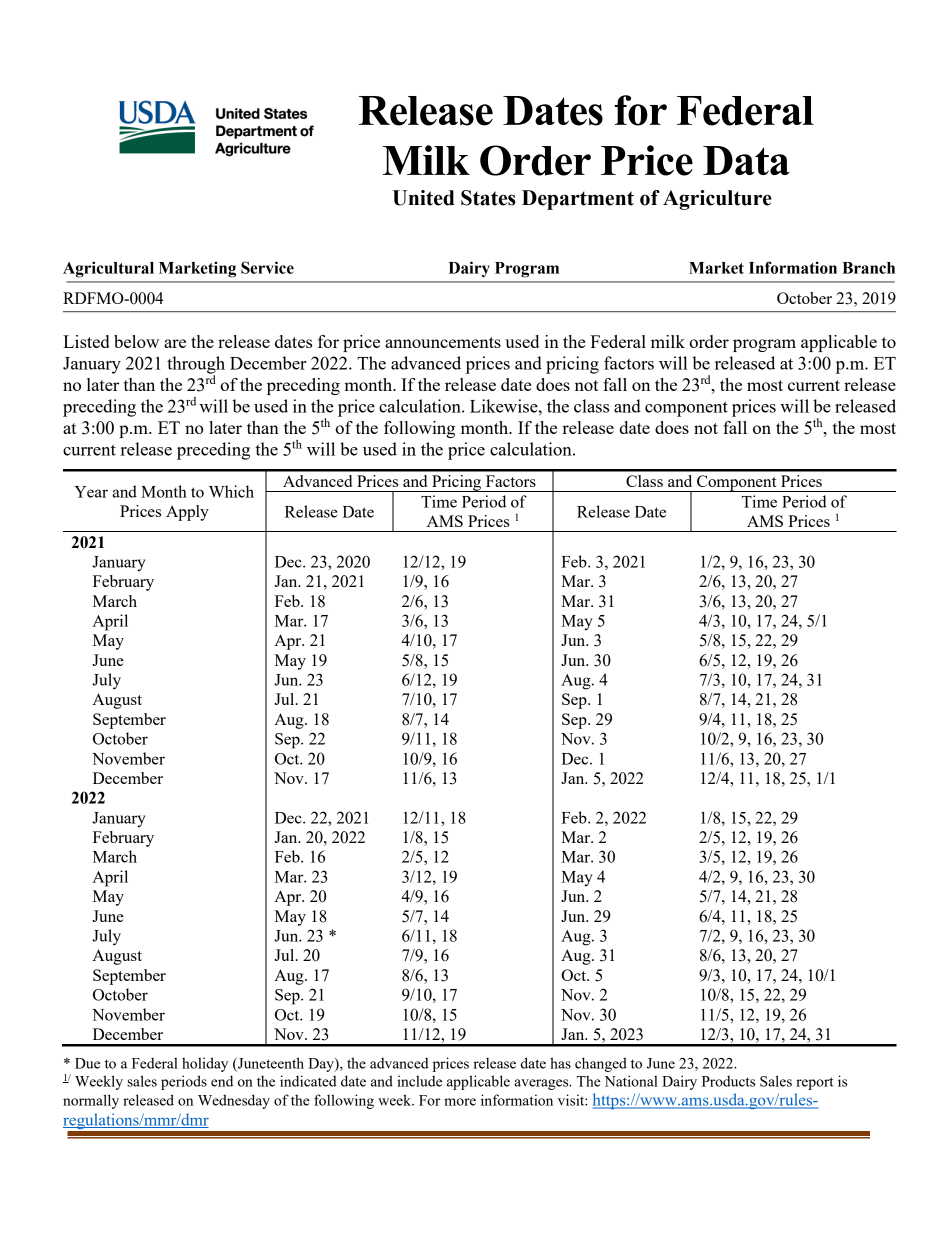 The height and width of the image is (1233, 952). What do you see at coordinates (746, 160) in the image?
I see `Data` at bounding box center [746, 160].
